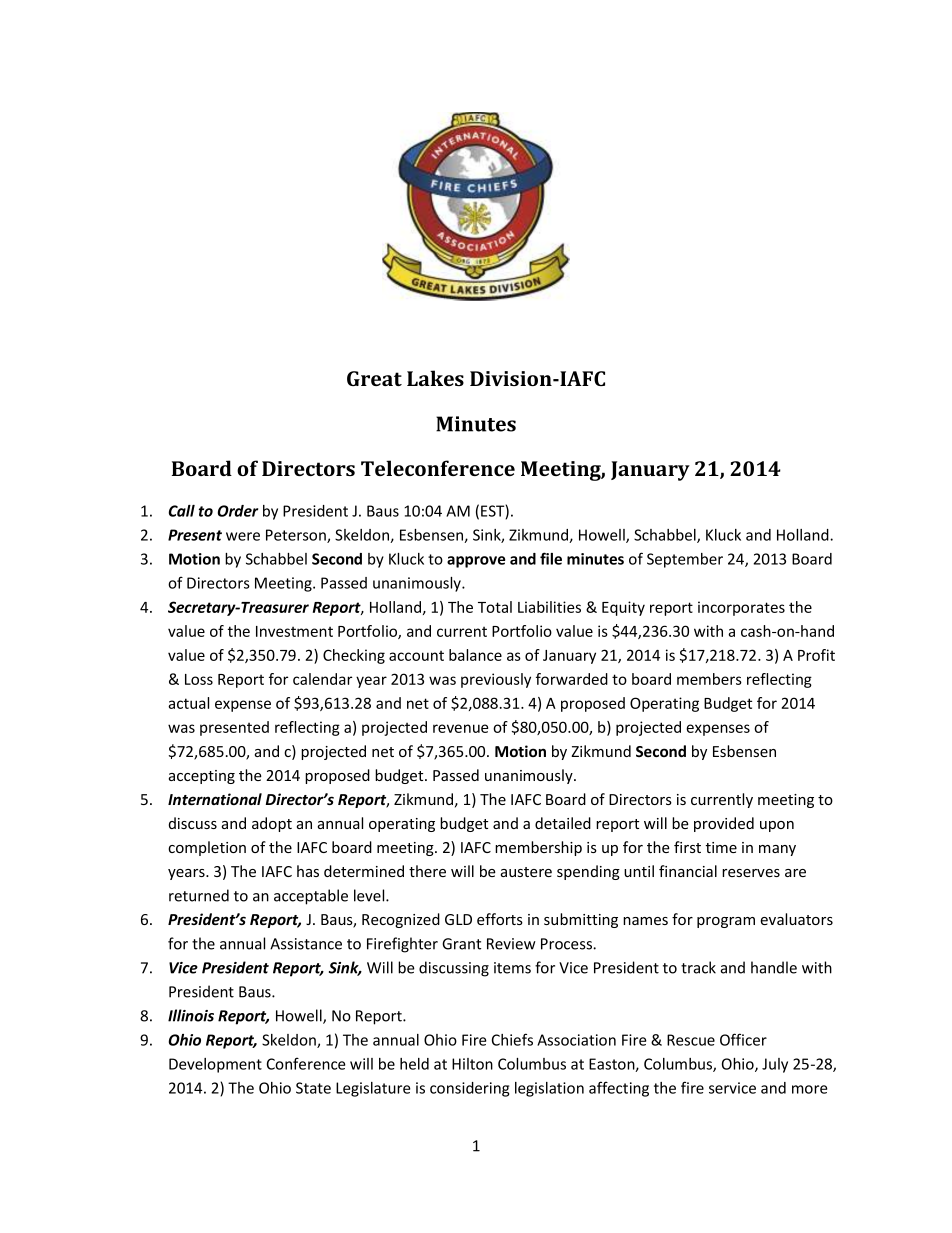 The image size is (952, 1233). What do you see at coordinates (741, 608) in the screenshot?
I see `incorporates` at bounding box center [741, 608].
